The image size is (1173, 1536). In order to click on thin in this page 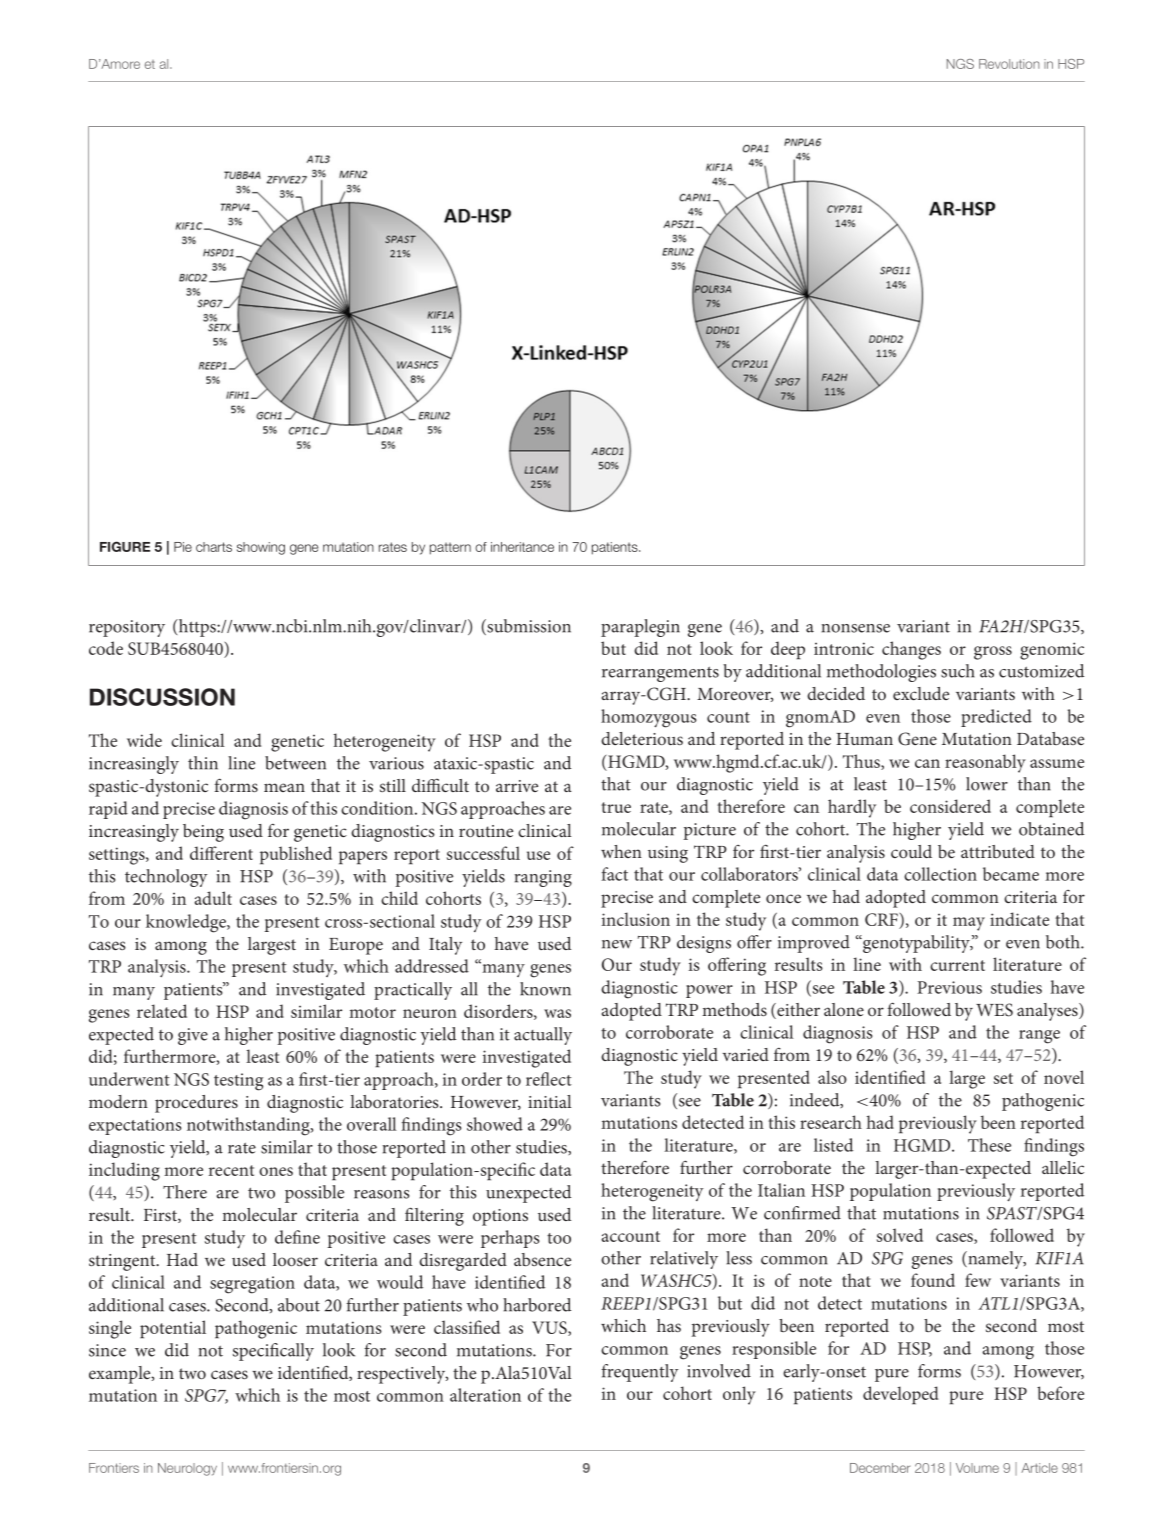, I will do `click(203, 763)`.
